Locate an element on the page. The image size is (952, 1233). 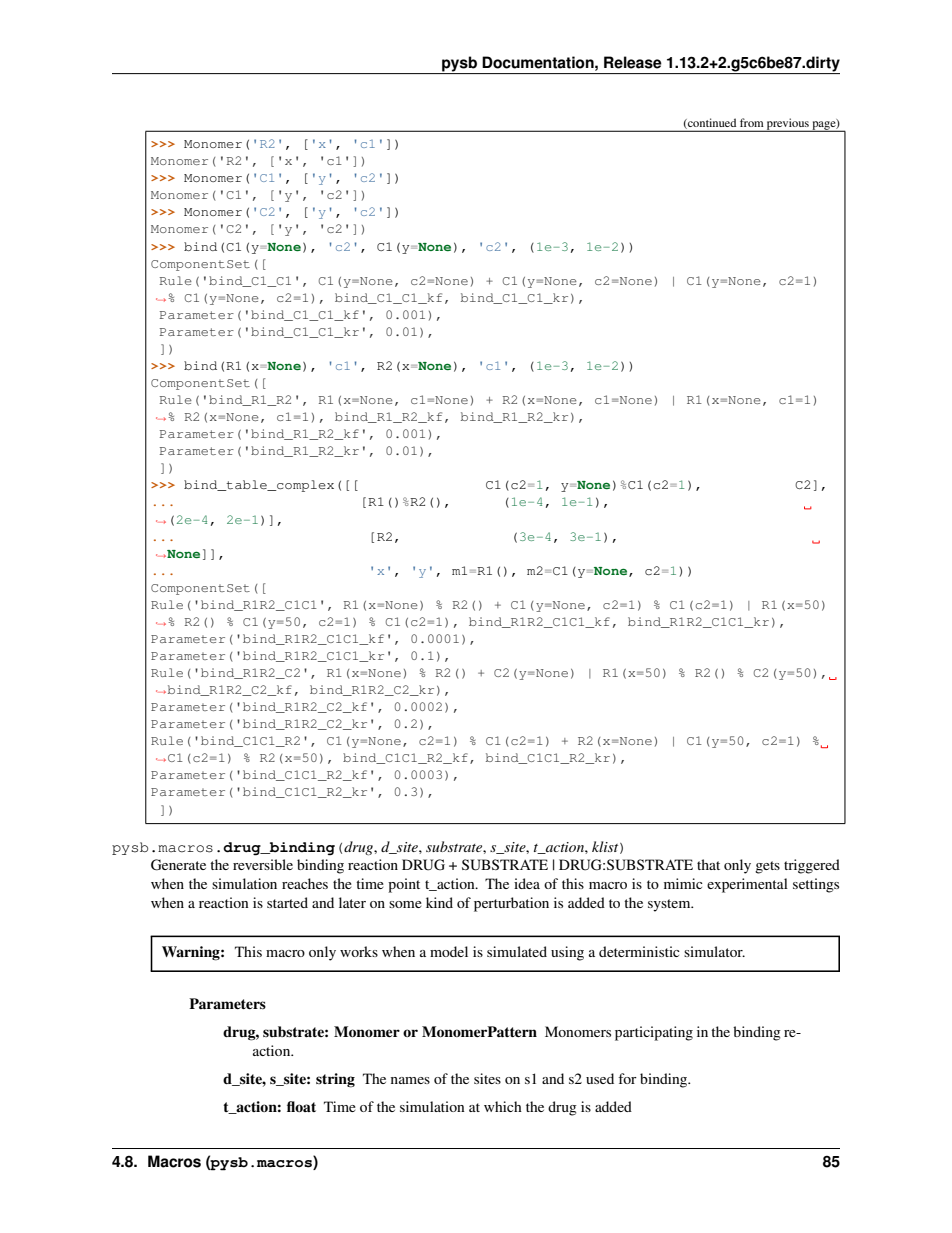
reversible is located at coordinates (263, 864).
